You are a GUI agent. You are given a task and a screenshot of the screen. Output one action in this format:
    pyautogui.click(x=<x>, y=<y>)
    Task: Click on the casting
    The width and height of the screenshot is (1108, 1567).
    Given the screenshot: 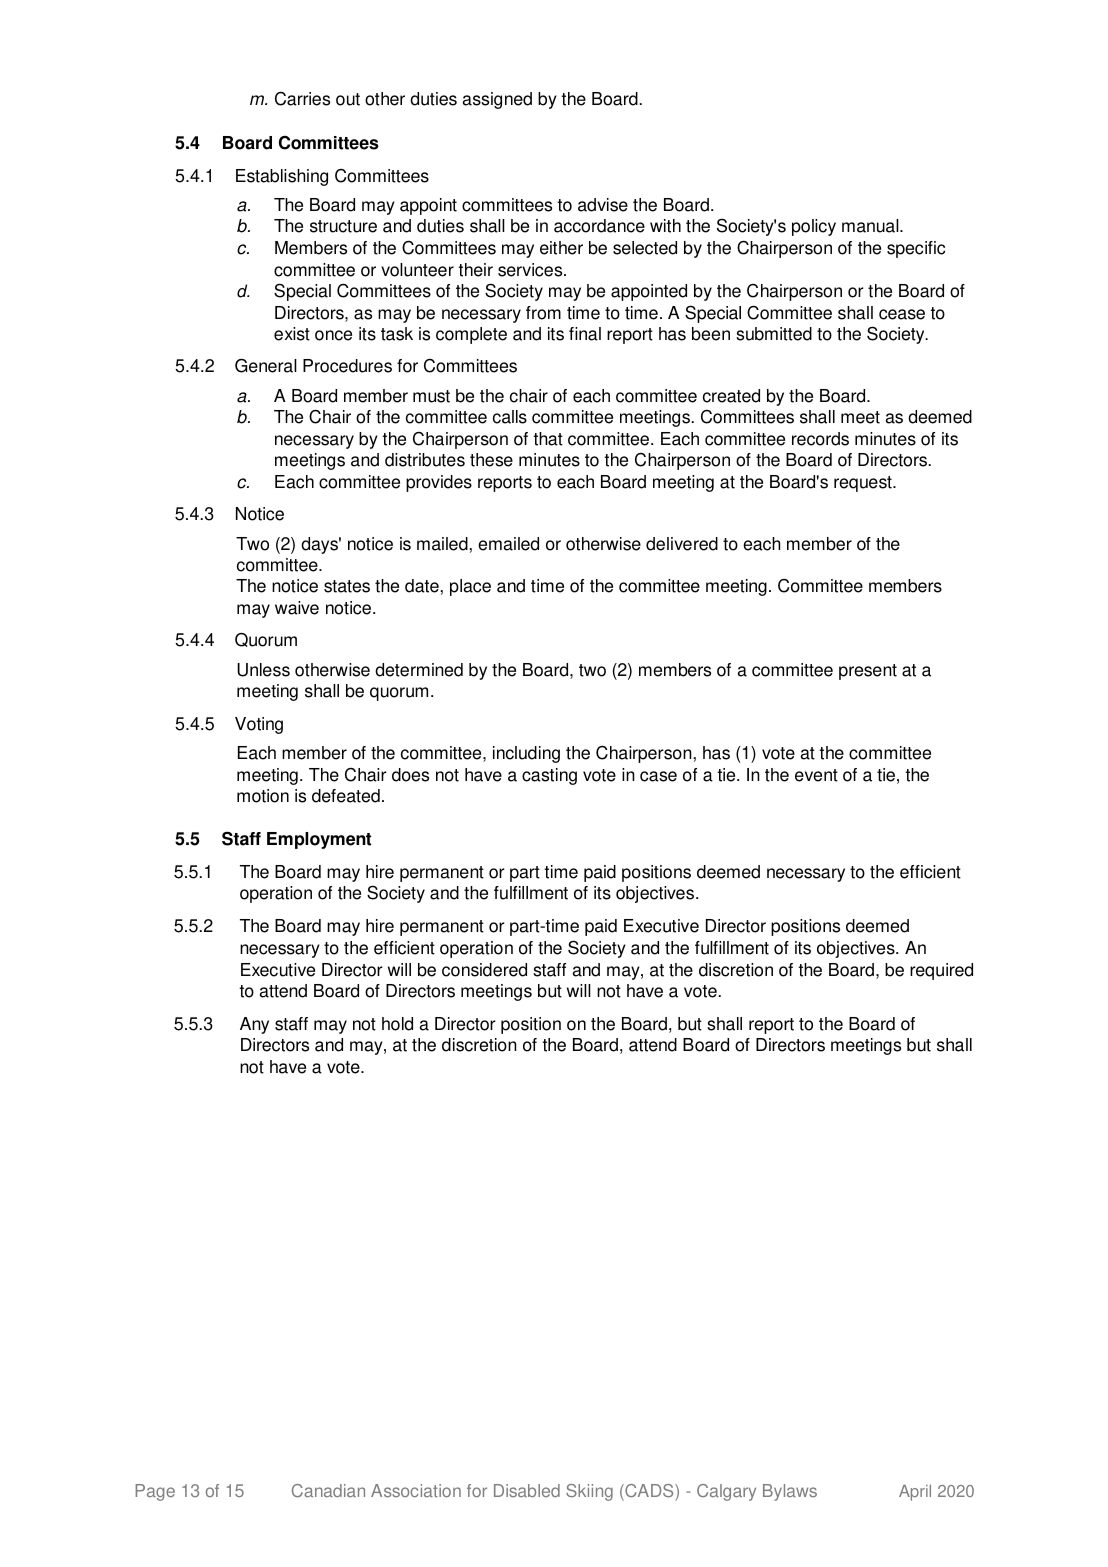 What is the action you would take?
    pyautogui.click(x=549, y=776)
